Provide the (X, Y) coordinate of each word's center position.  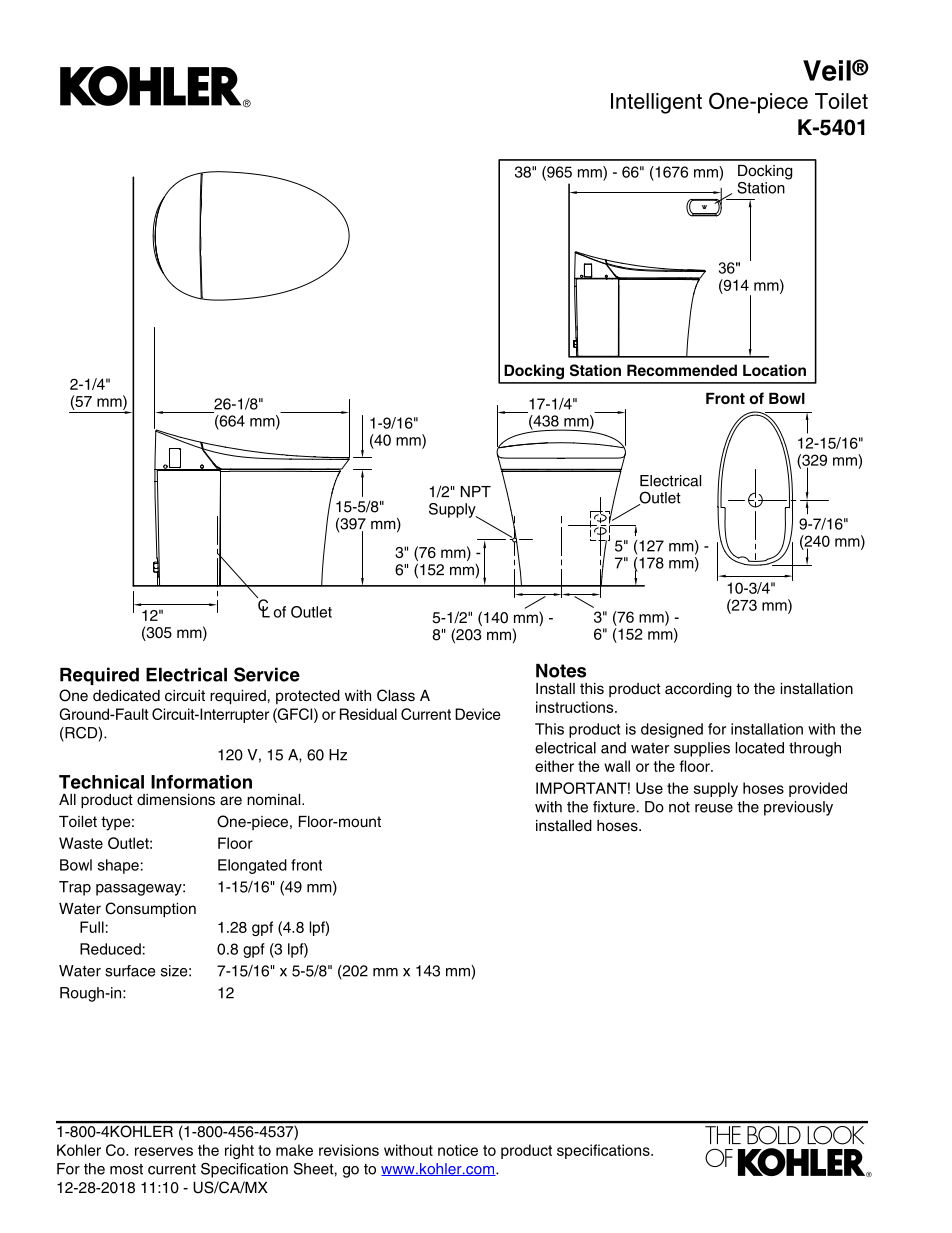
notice (458, 1150)
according (698, 690)
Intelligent (656, 103)
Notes (561, 671)
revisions (349, 1150)
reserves (164, 1151)
